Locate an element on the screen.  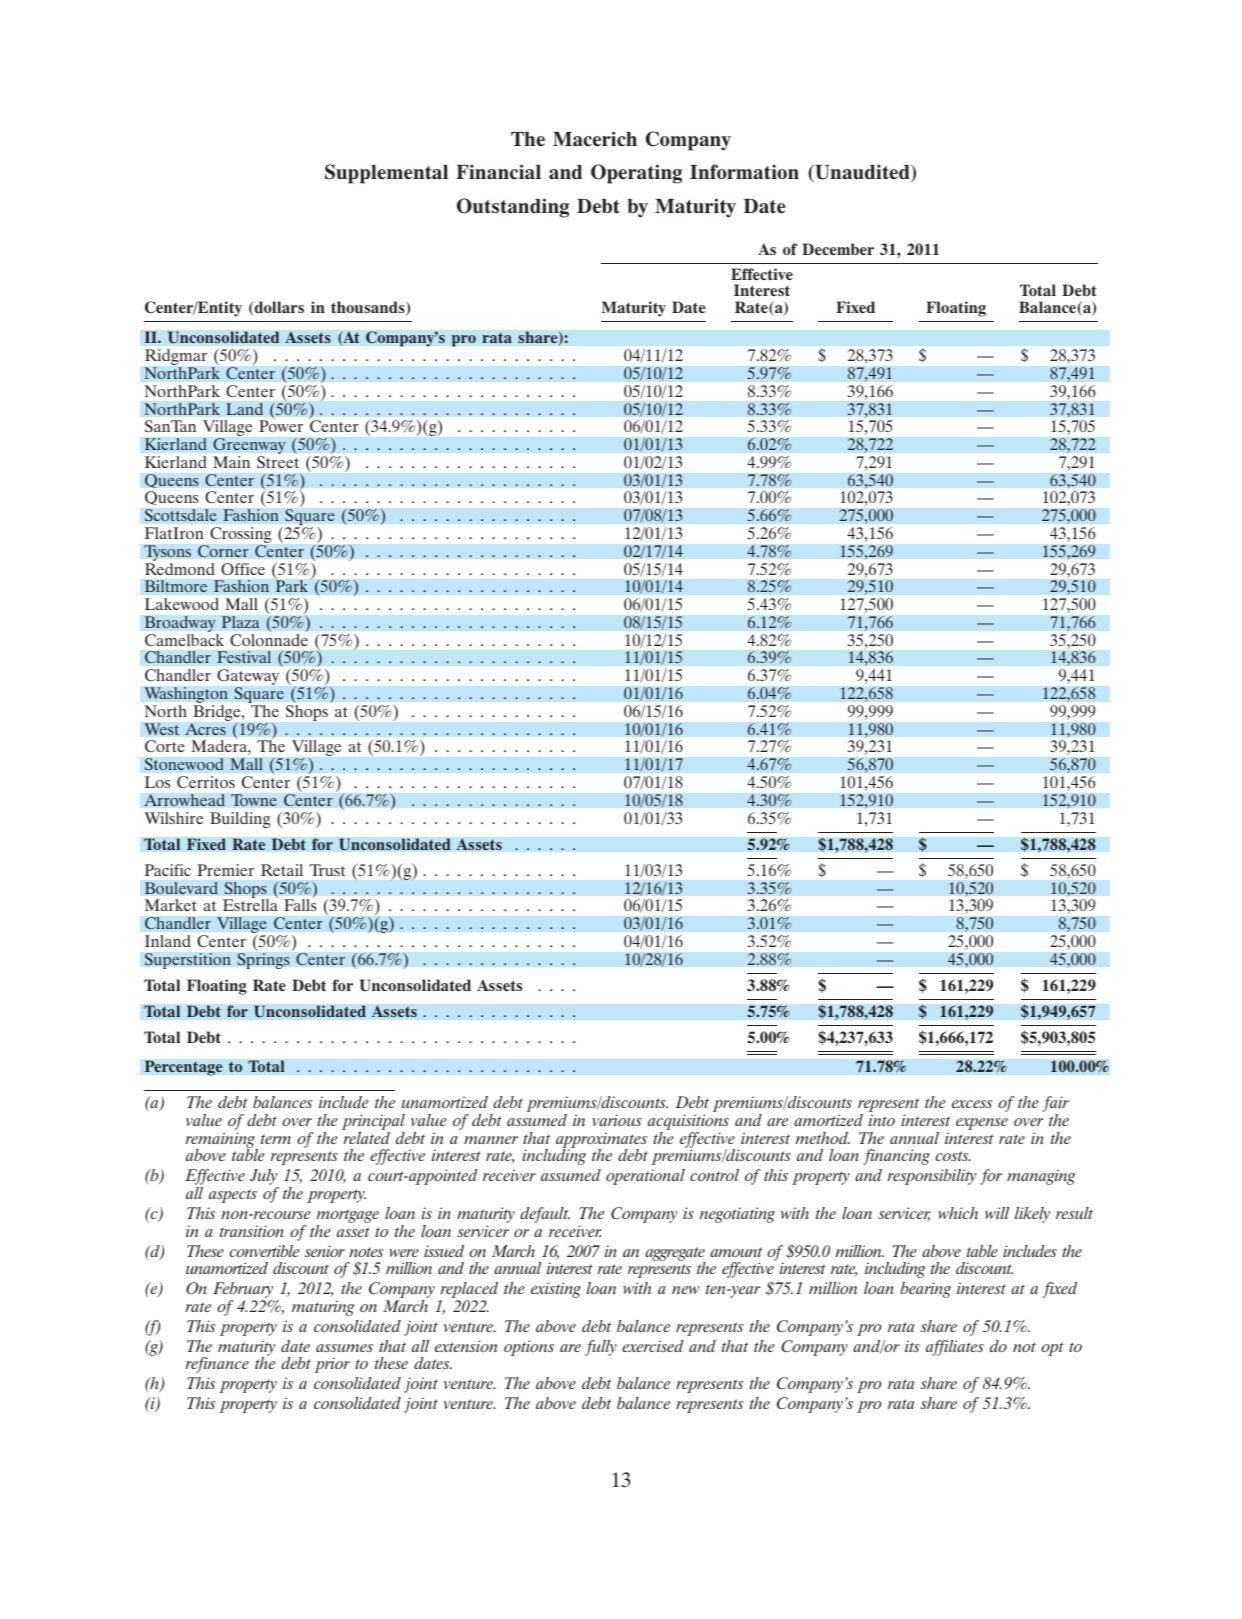
Operating is located at coordinates (636, 174).
